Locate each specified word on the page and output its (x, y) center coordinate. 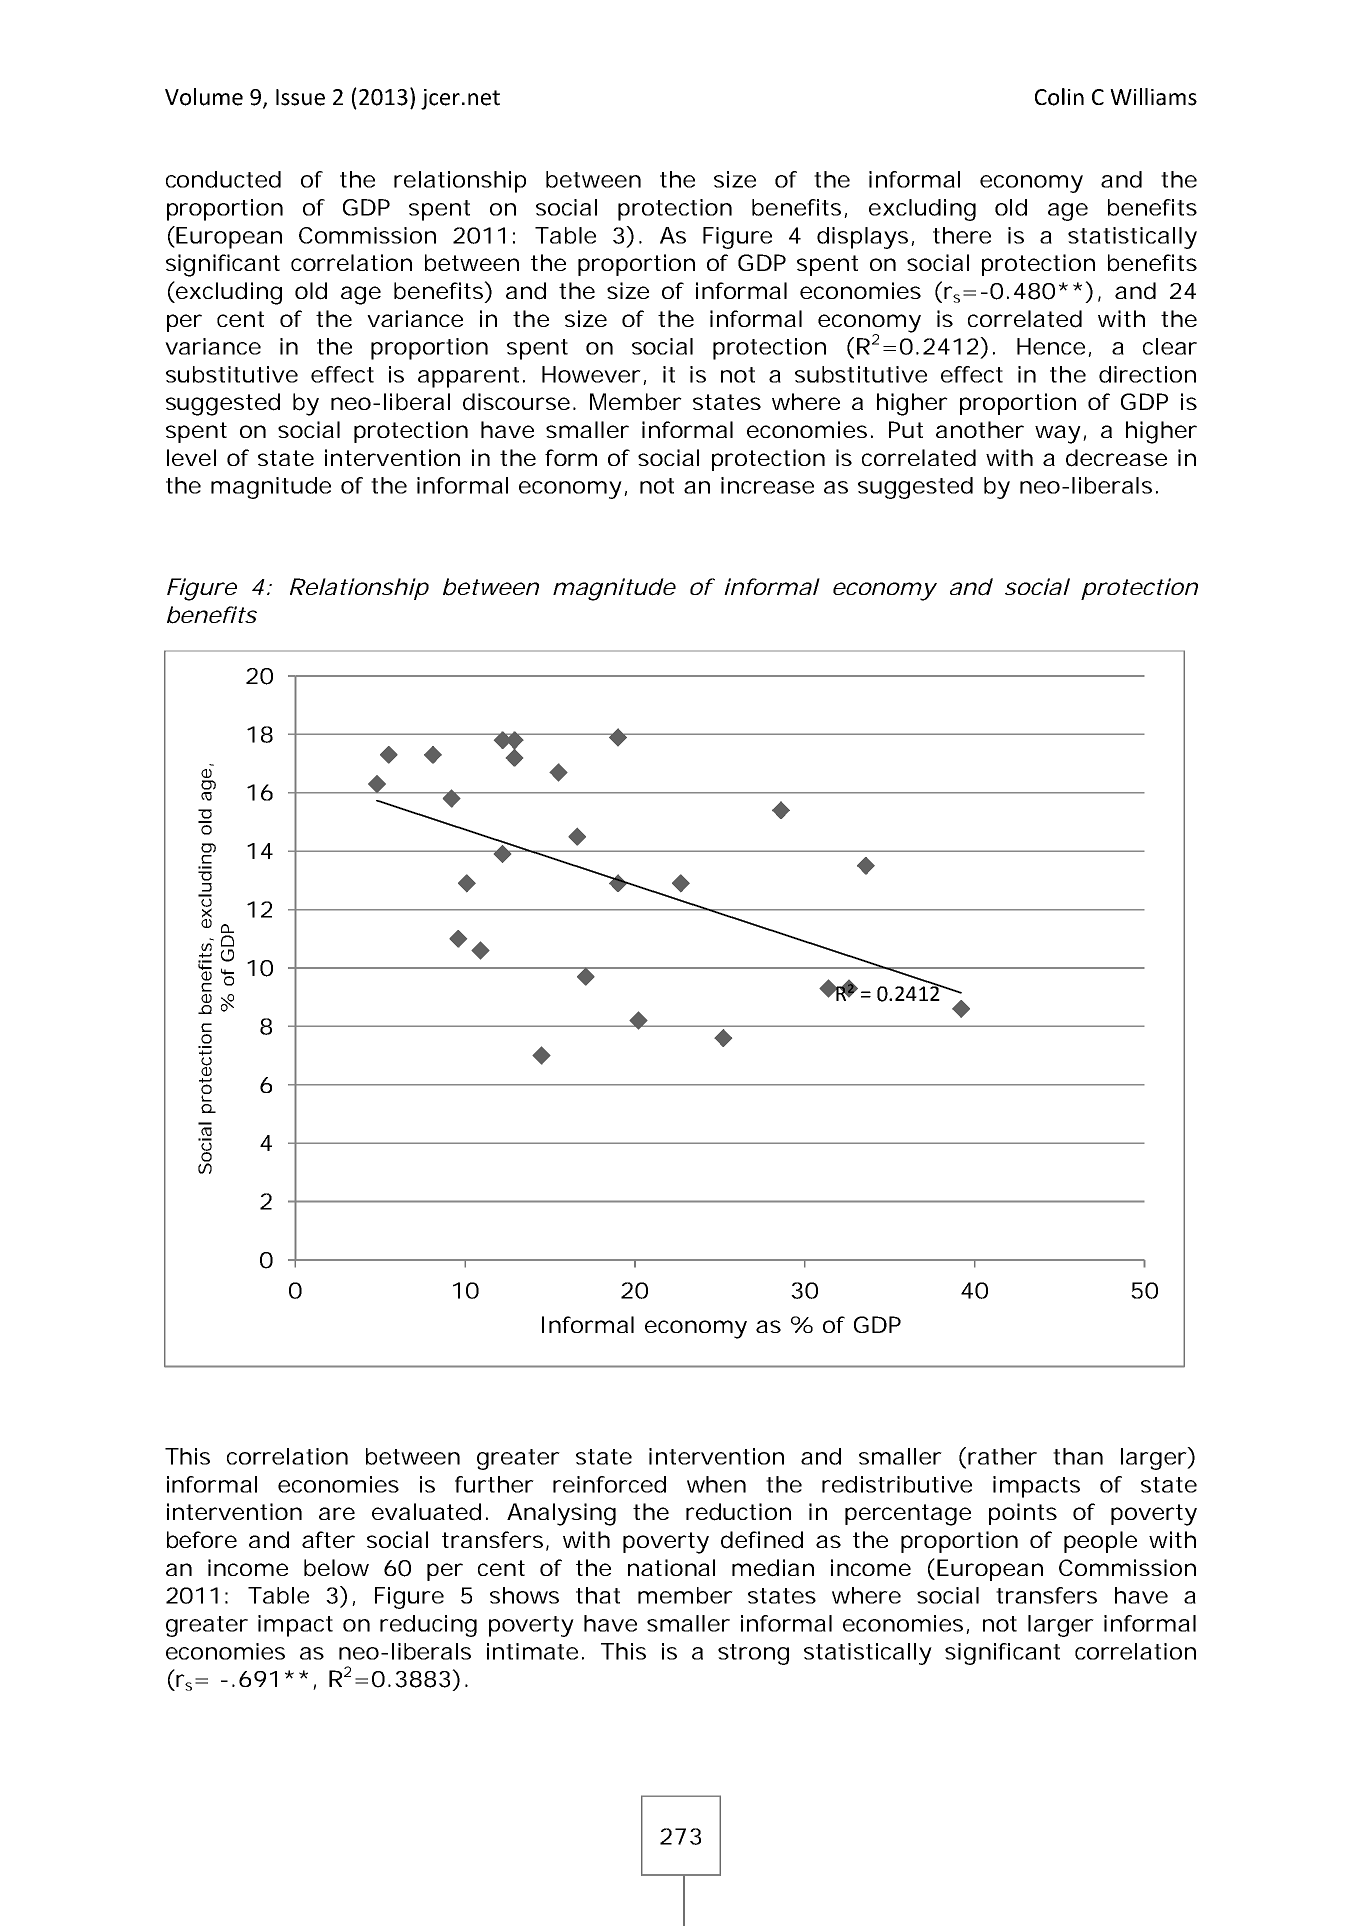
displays (864, 238)
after (328, 1539)
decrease (1116, 458)
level (191, 457)
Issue (300, 97)
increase (767, 485)
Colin (1059, 97)
